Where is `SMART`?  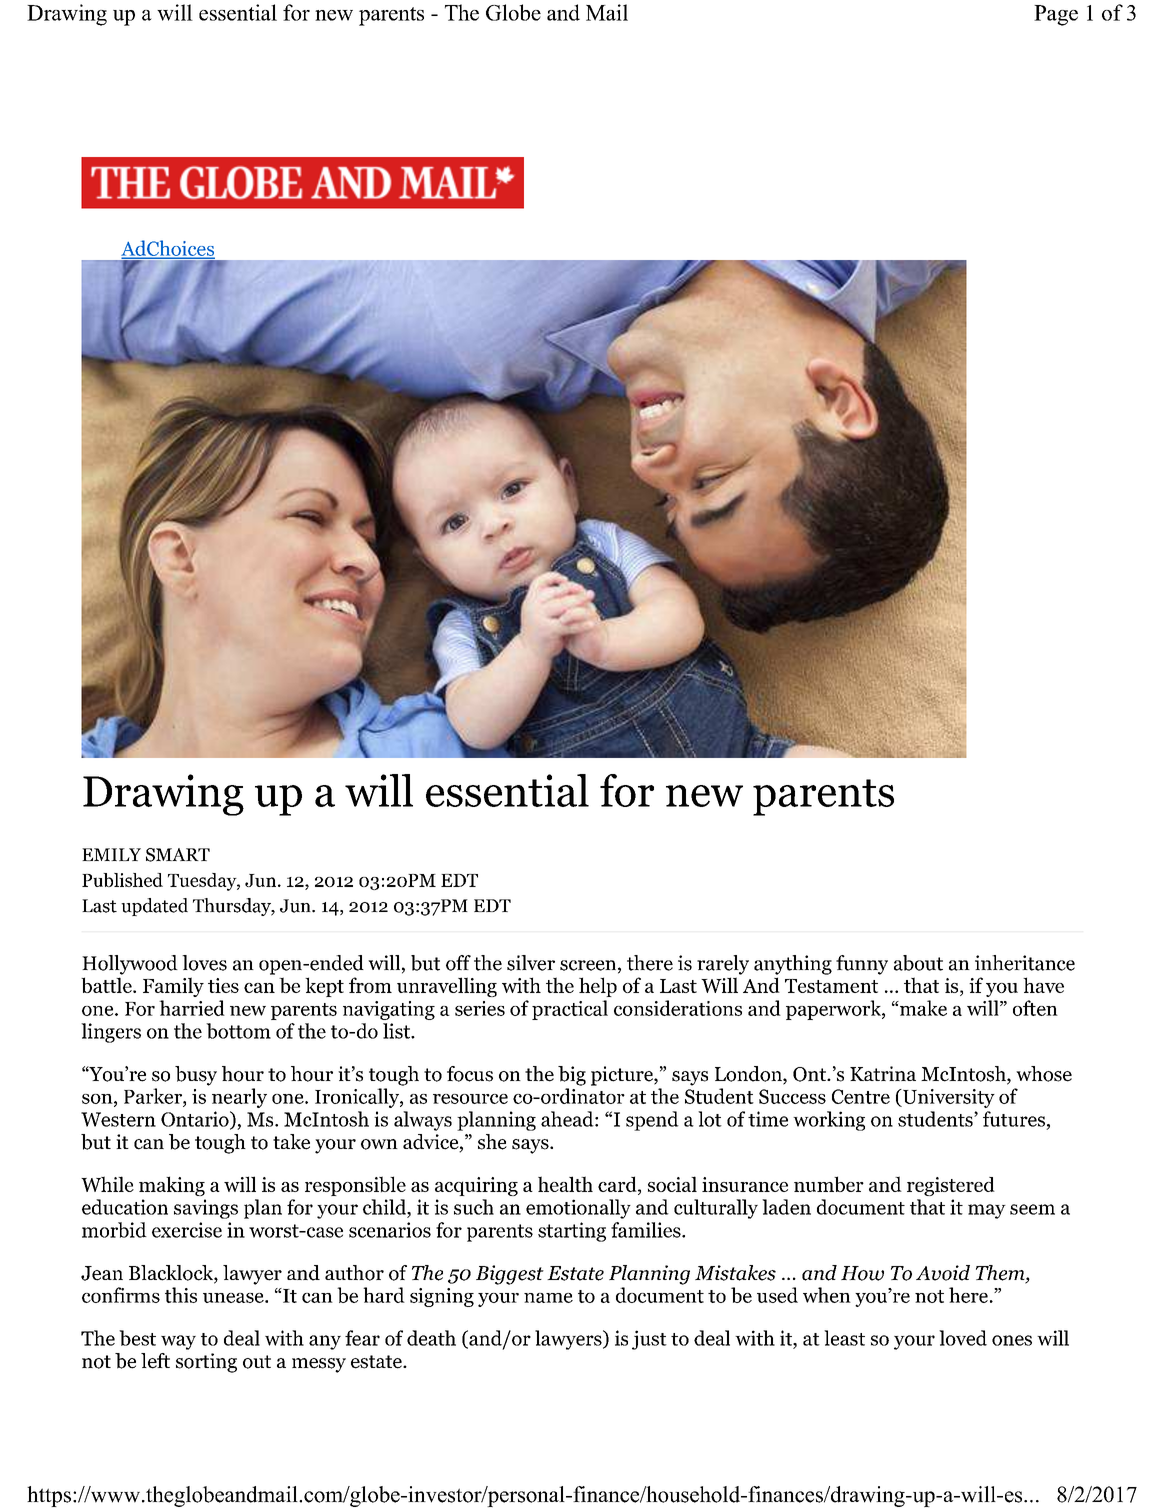
SMART is located at coordinates (178, 855).
